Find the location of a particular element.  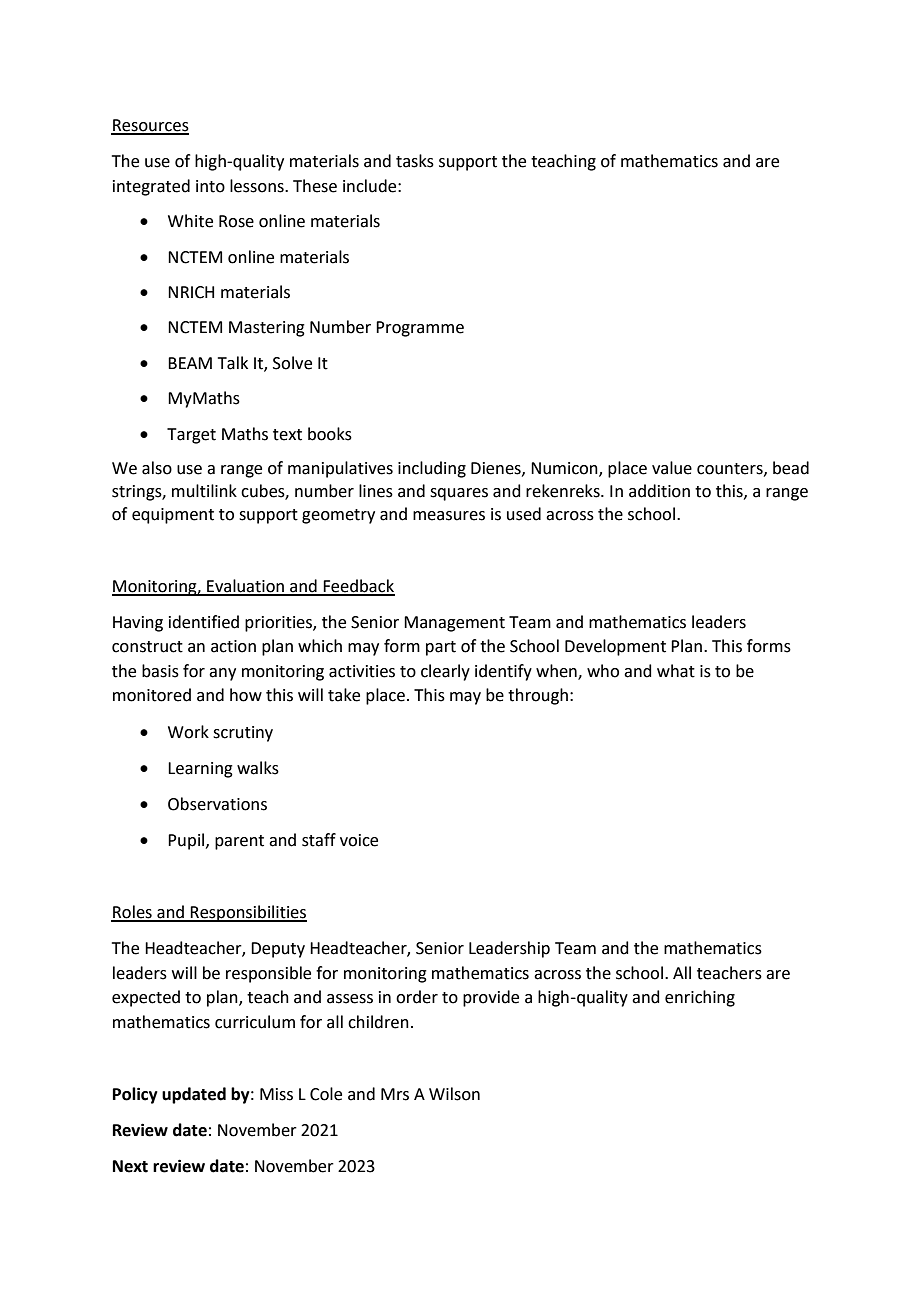

Programme is located at coordinates (420, 329).
